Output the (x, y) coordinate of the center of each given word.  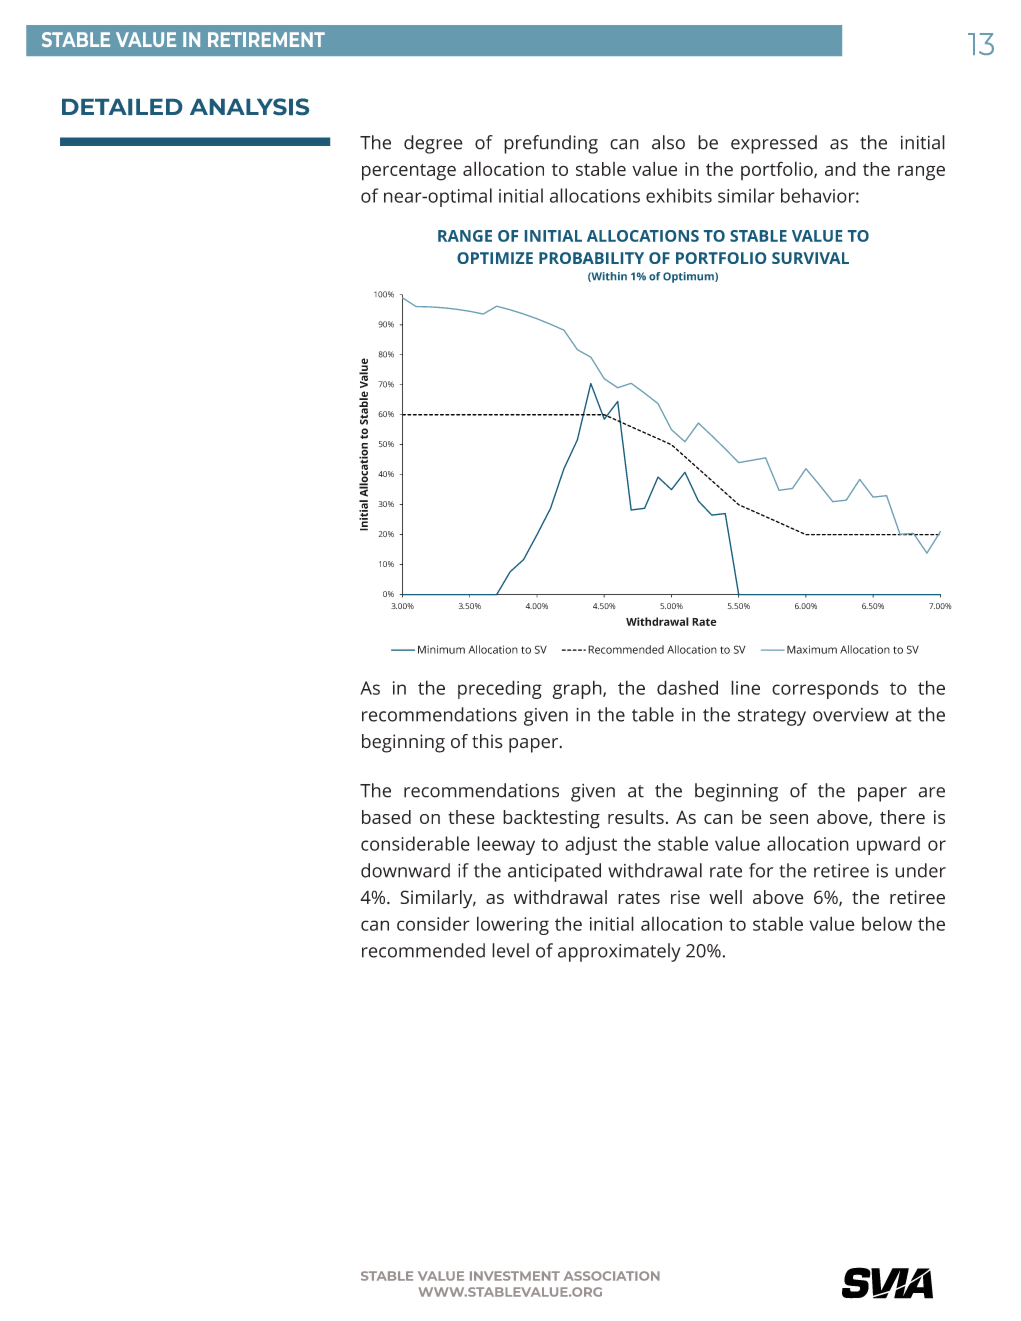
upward (888, 845)
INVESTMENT (515, 1276)
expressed (774, 144)
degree (433, 144)
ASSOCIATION (612, 1276)
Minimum (441, 649)
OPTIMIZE (495, 258)
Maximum (812, 649)
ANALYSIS (249, 106)
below (887, 923)
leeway (506, 845)
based (386, 817)
